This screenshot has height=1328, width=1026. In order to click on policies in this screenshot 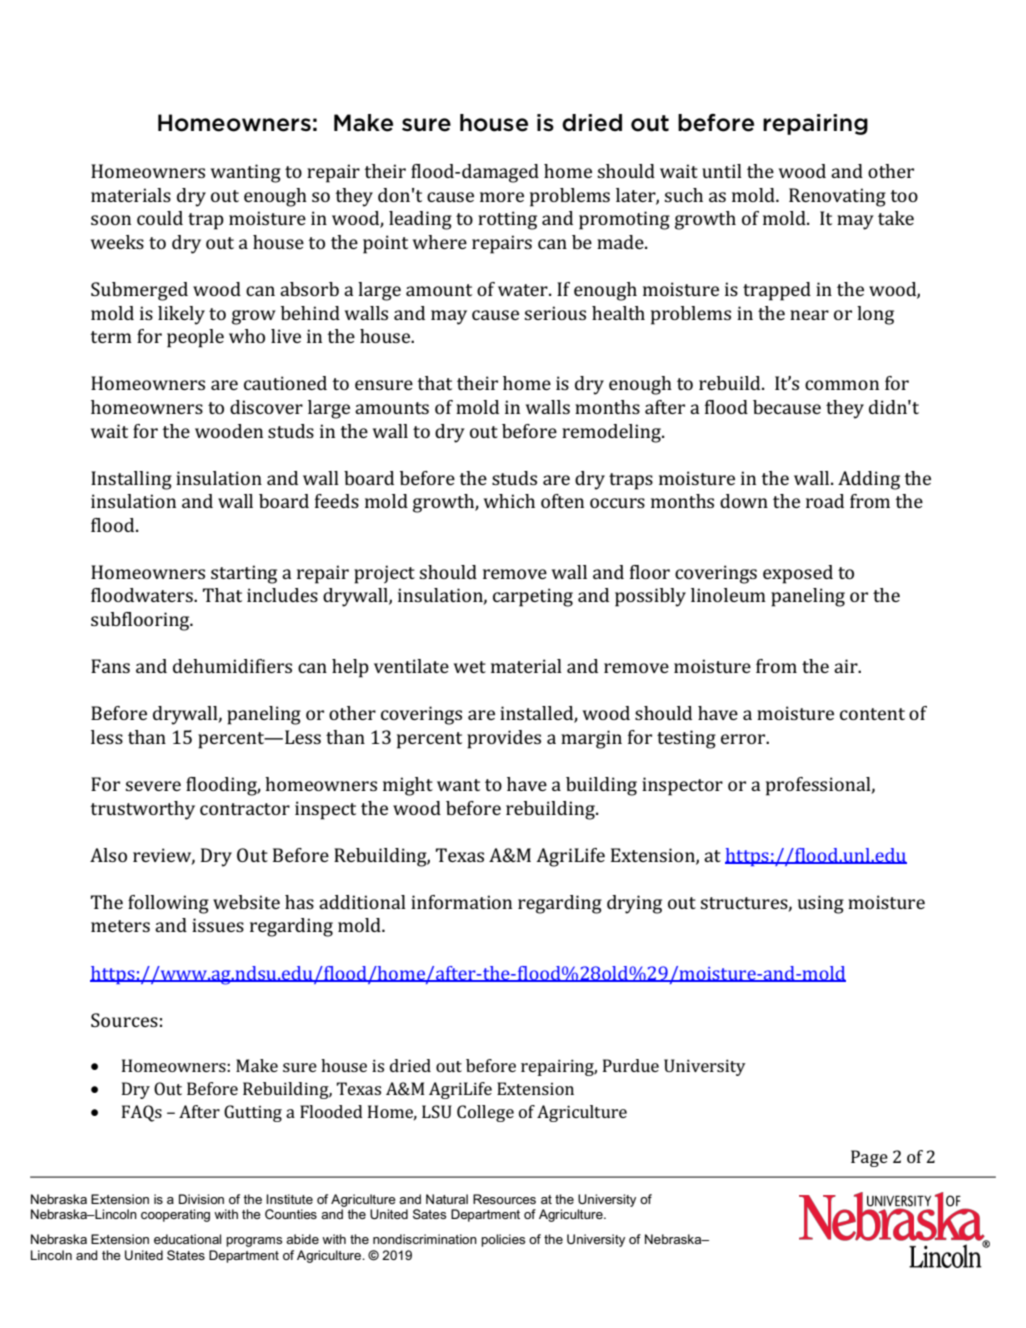, I will do `click(503, 1240)`.
